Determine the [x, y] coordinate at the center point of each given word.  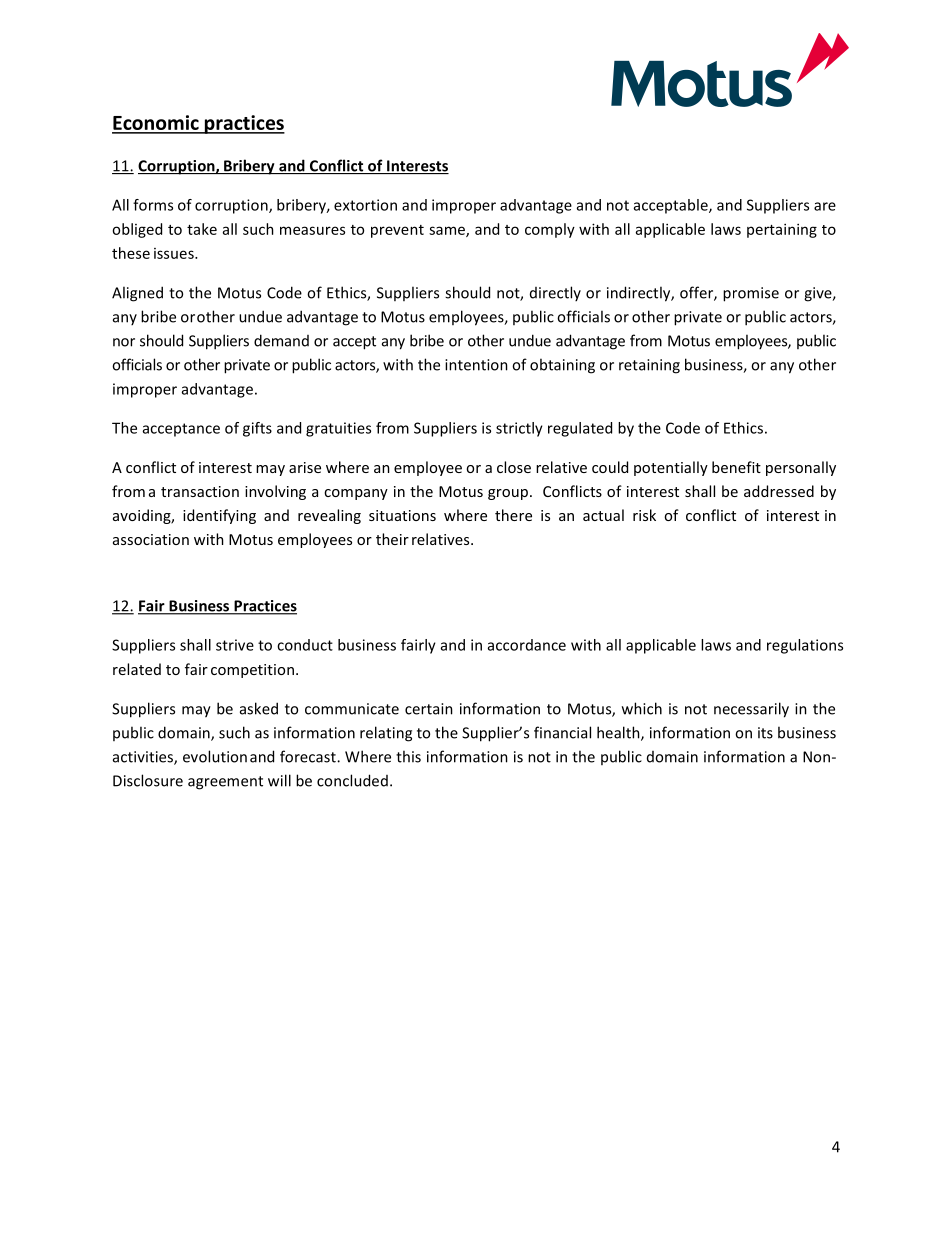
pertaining [782, 230]
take [202, 229]
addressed [779, 491]
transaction [200, 491]
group [508, 494]
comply [550, 230]
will [279, 780]
